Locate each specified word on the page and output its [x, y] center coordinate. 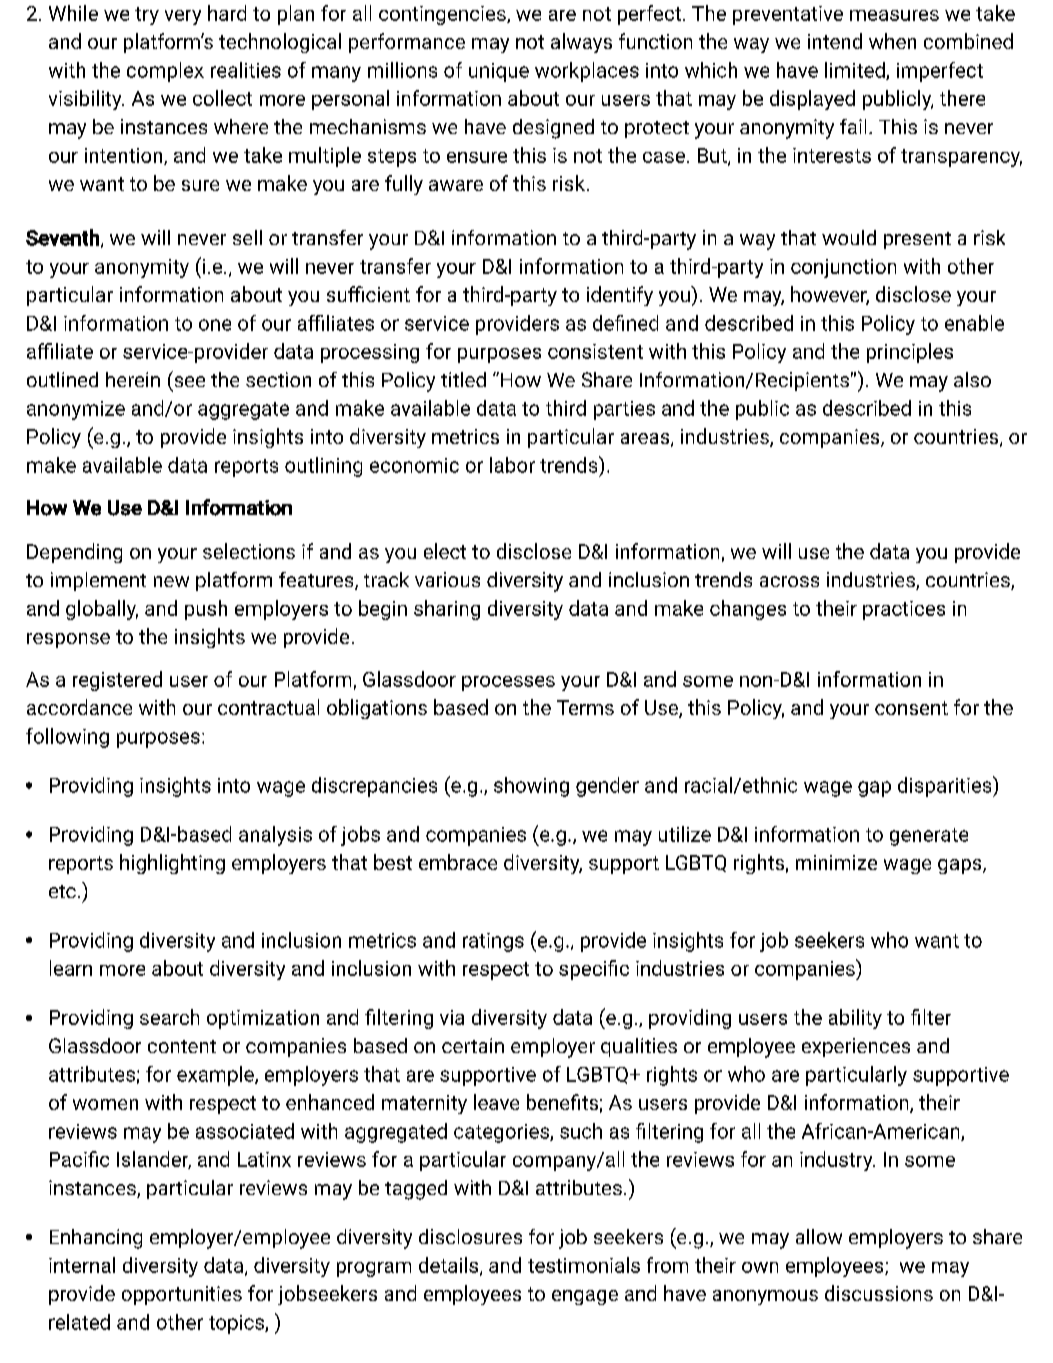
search [169, 1017]
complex [165, 72]
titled [463, 379]
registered [117, 681]
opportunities [182, 1295]
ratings [493, 942]
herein [133, 379]
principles [910, 353]
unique [499, 72]
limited [856, 71]
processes [508, 683]
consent [911, 708]
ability [855, 1019]
